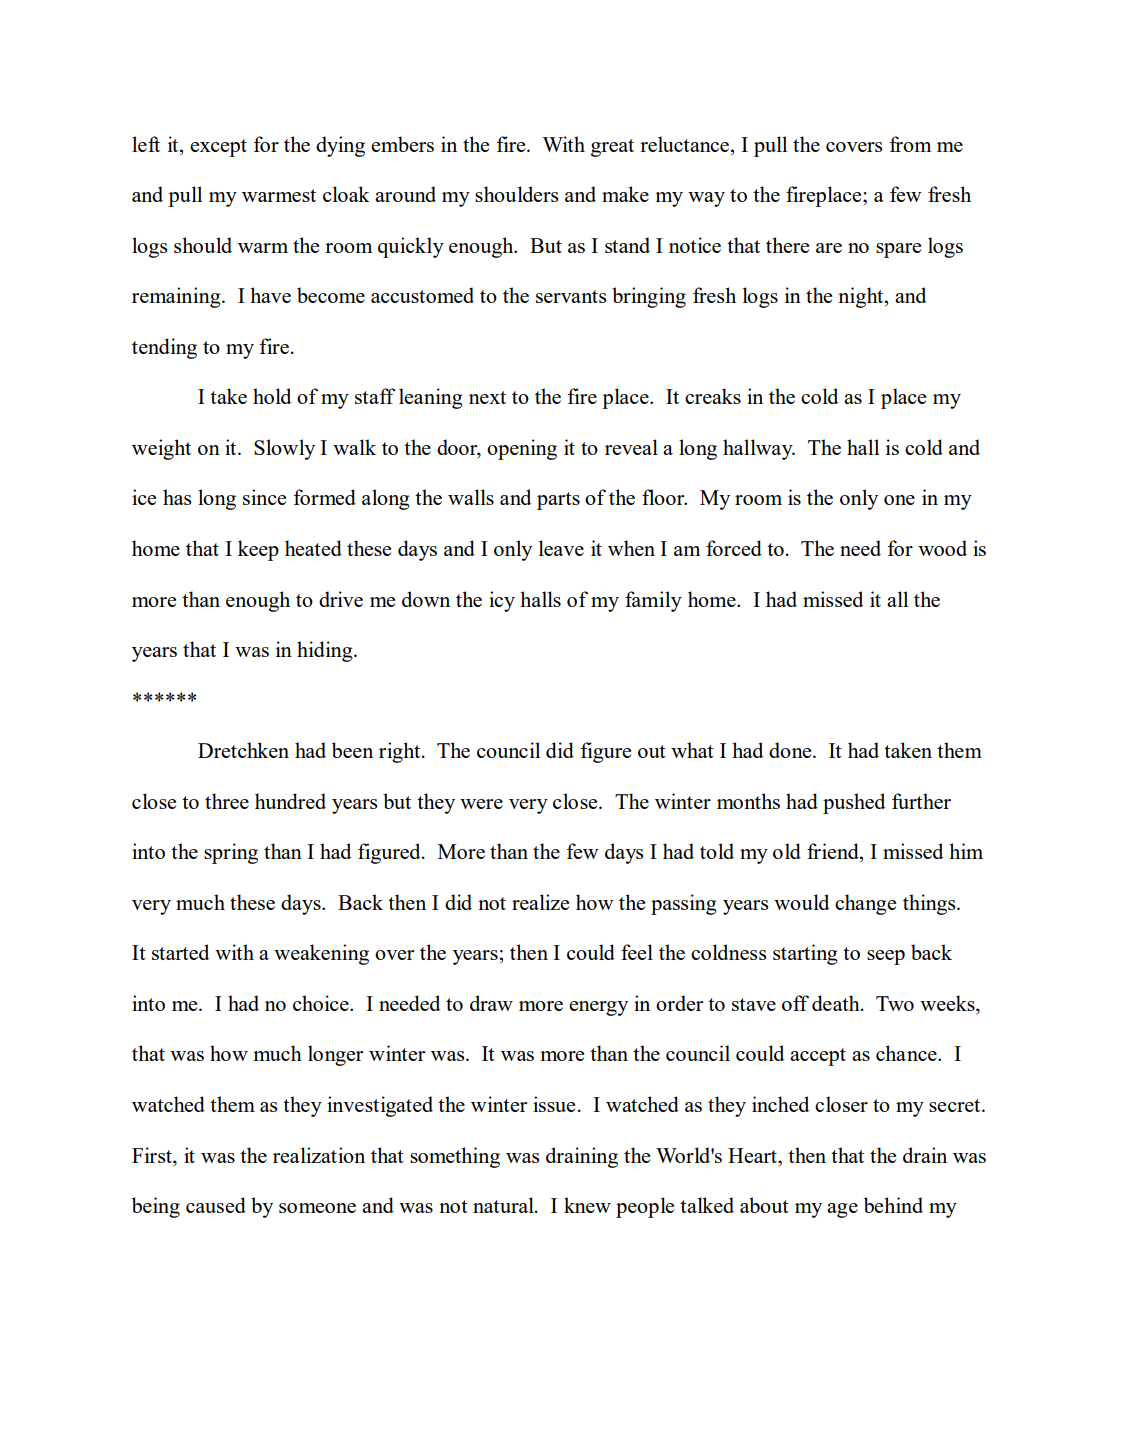 The width and height of the screenshot is (1121, 1450). I want to click on from, so click(910, 144).
